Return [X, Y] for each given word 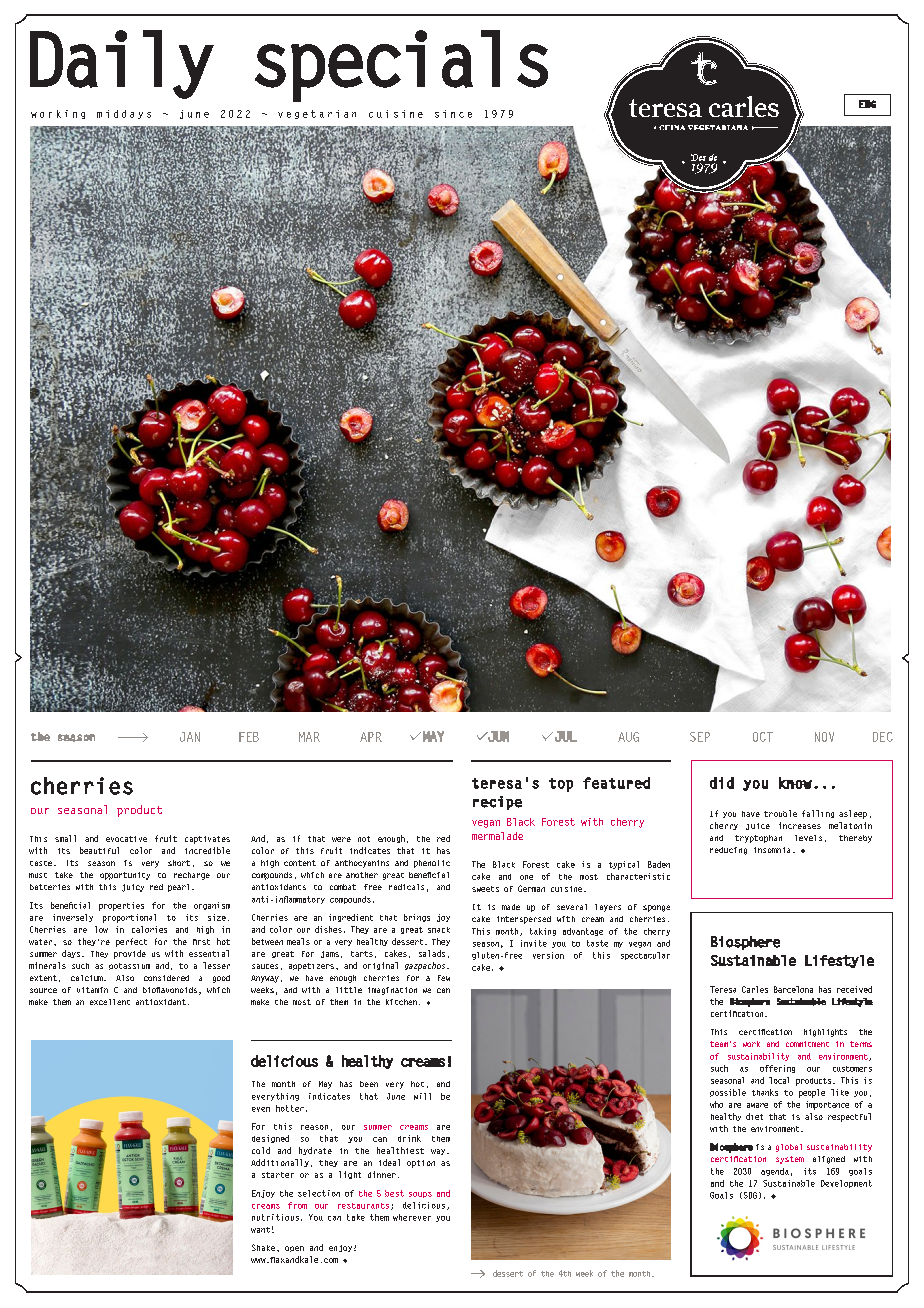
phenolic [432, 864]
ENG [867, 104]
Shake [263, 1247]
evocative [126, 839]
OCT [763, 737]
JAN [190, 737]
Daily [122, 64]
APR [371, 737]
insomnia [772, 850]
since [453, 114]
